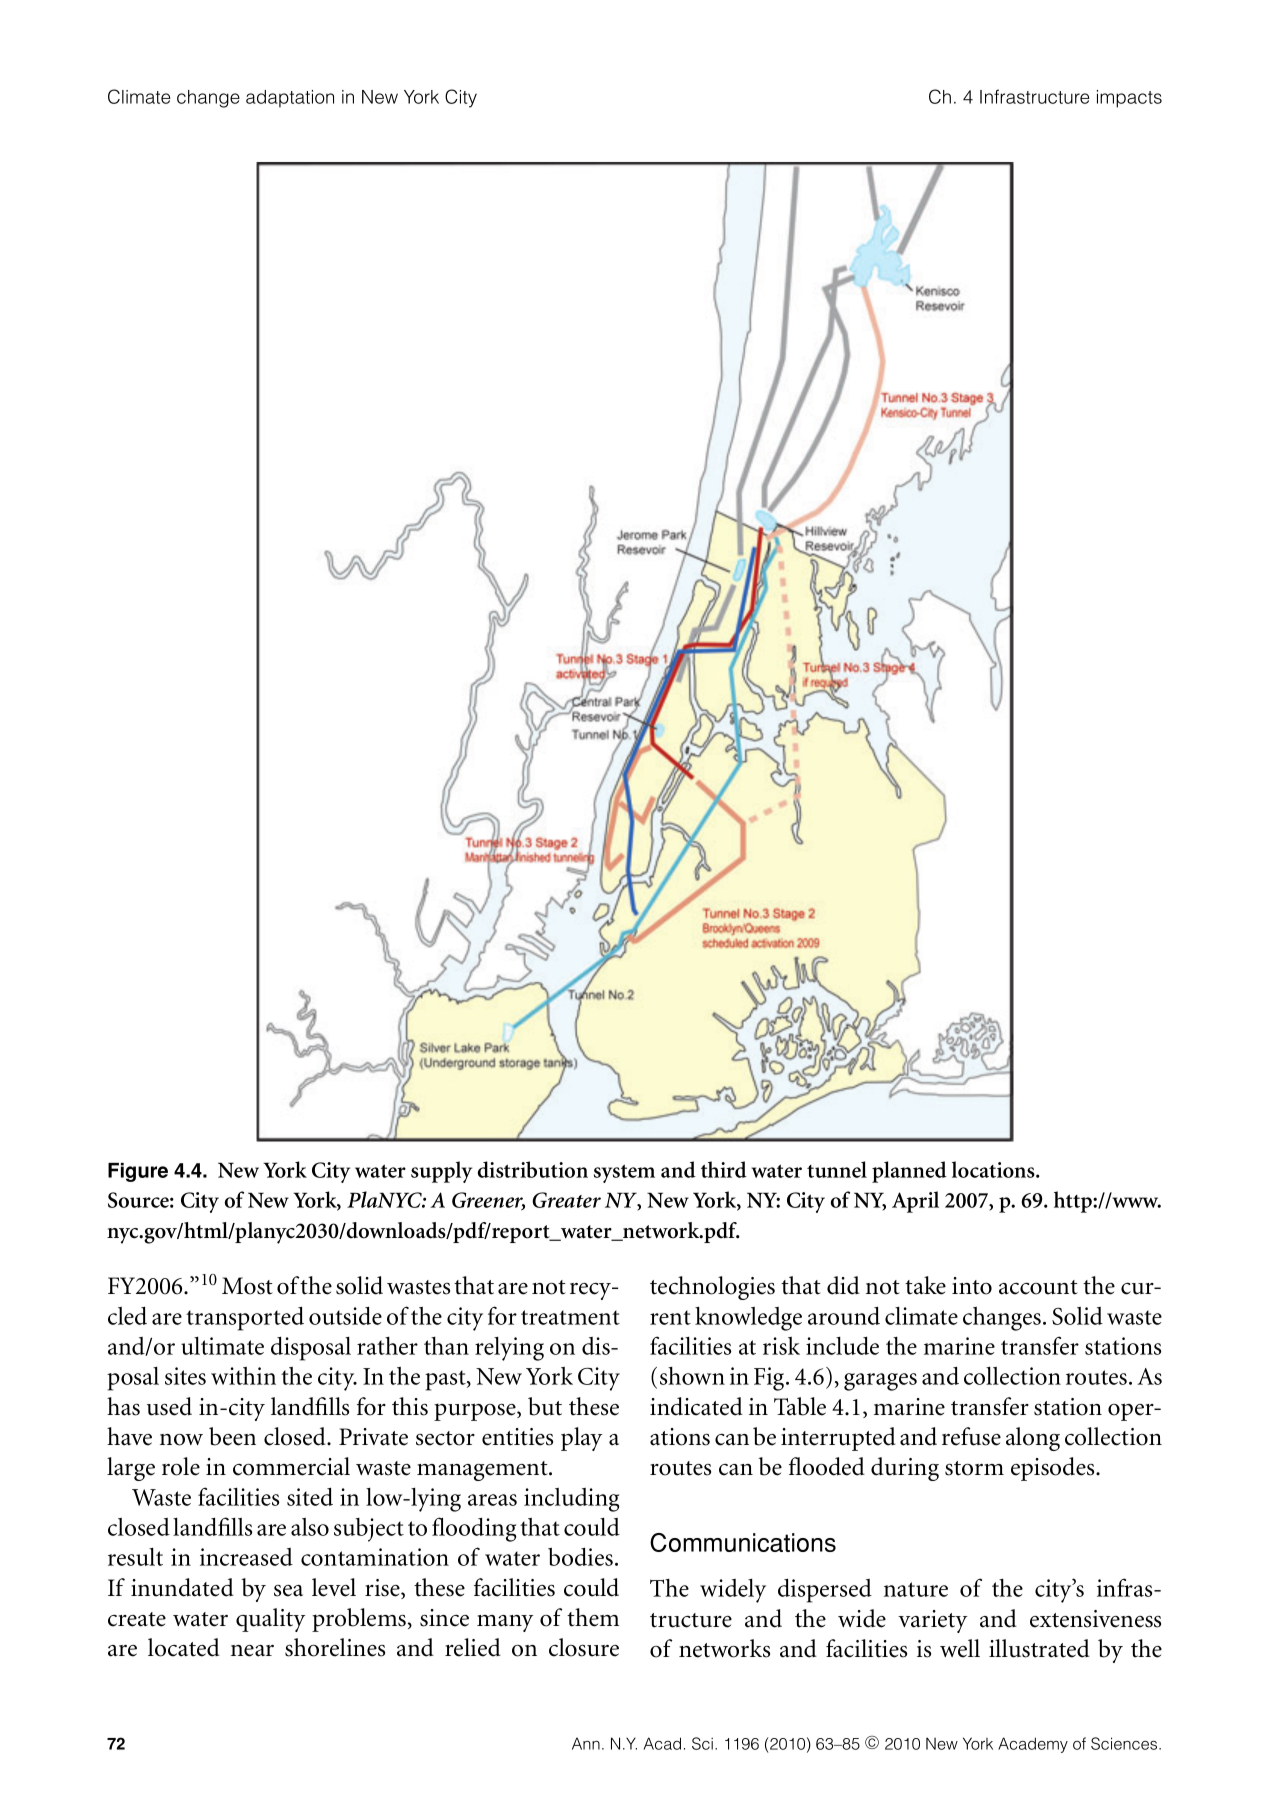 The width and height of the page is (1271, 1816). What do you see at coordinates (138, 1172) in the page?
I see `Figure` at bounding box center [138, 1172].
